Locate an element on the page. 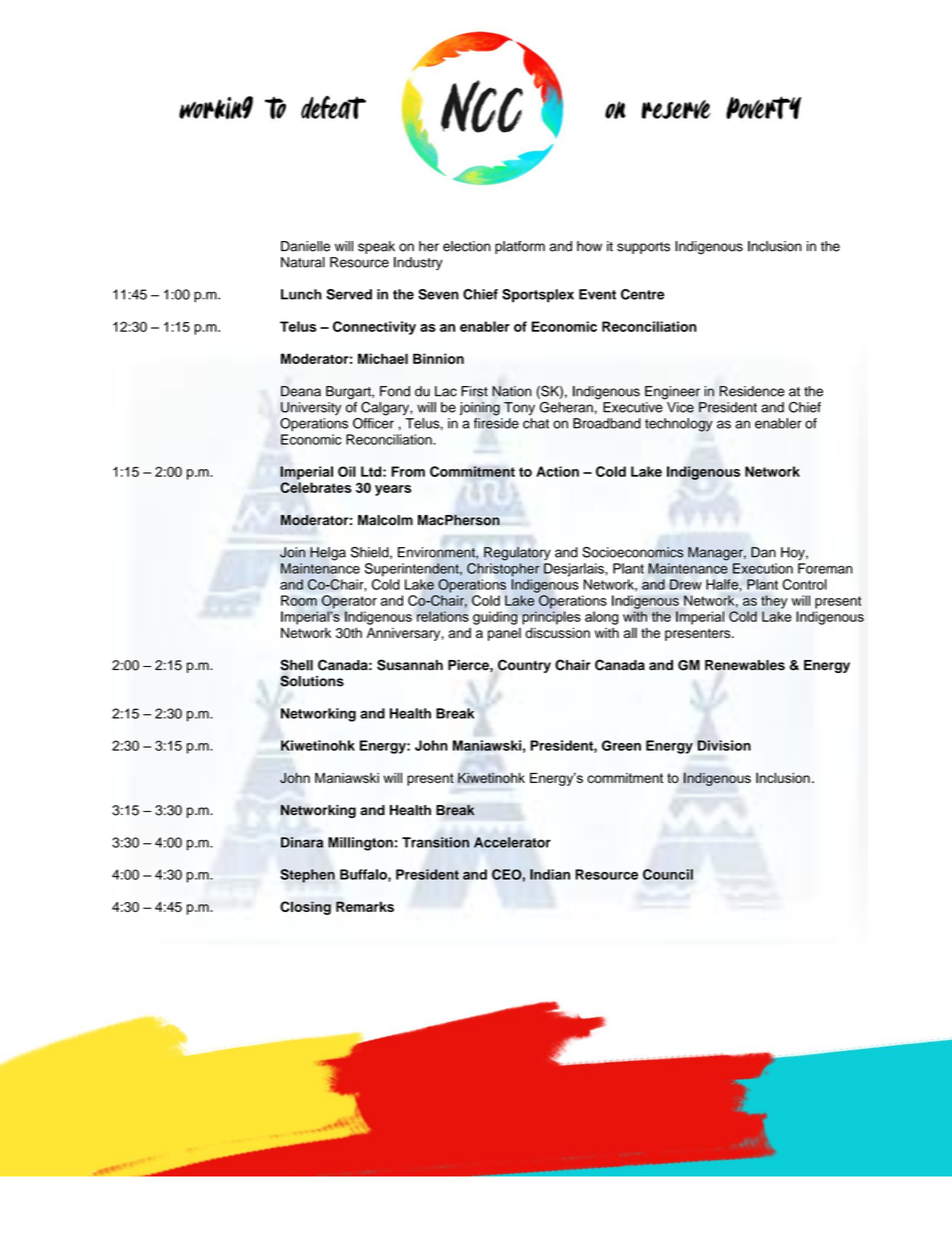  speak is located at coordinates (376, 247).
